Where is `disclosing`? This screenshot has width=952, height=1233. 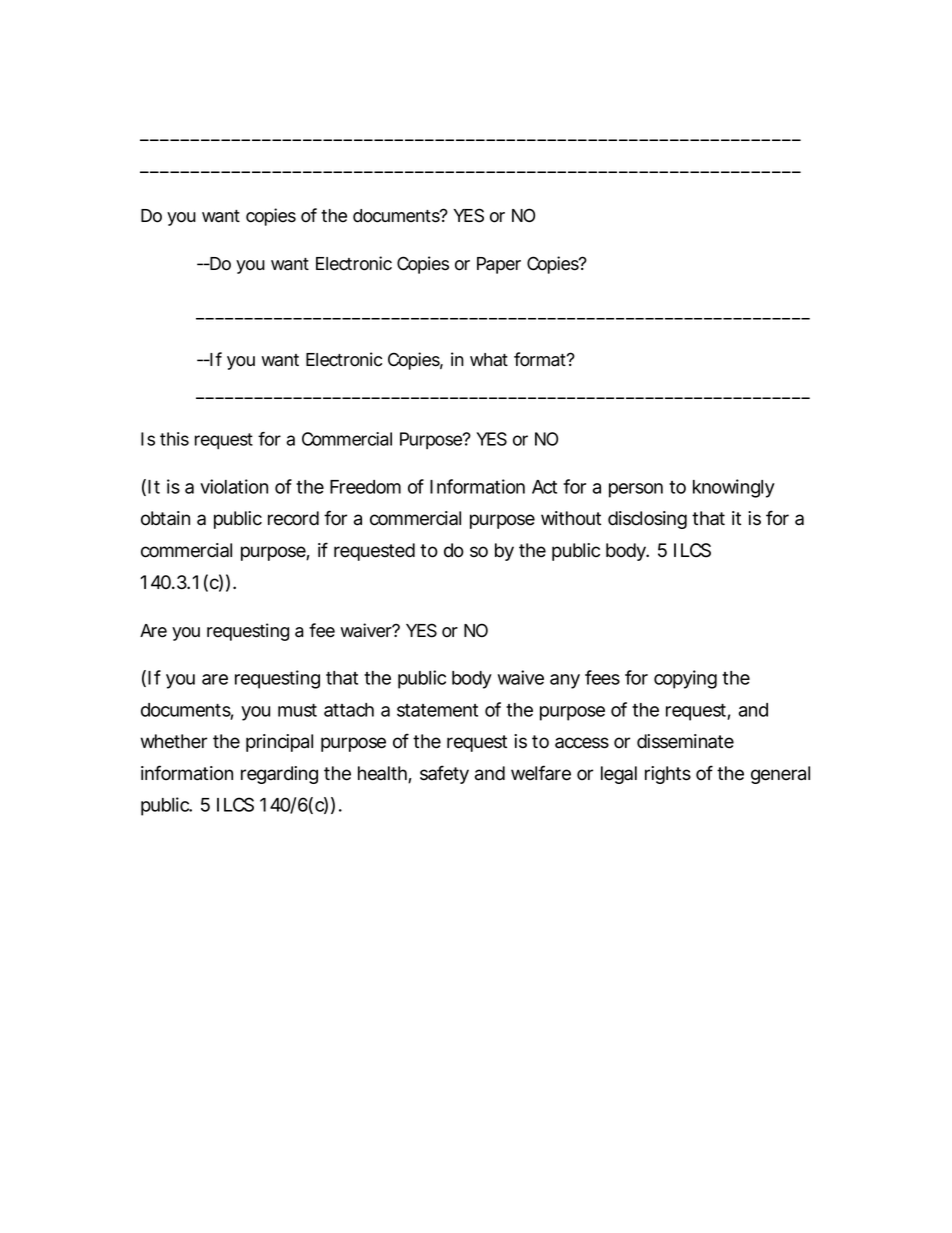
disclosing is located at coordinates (647, 520).
